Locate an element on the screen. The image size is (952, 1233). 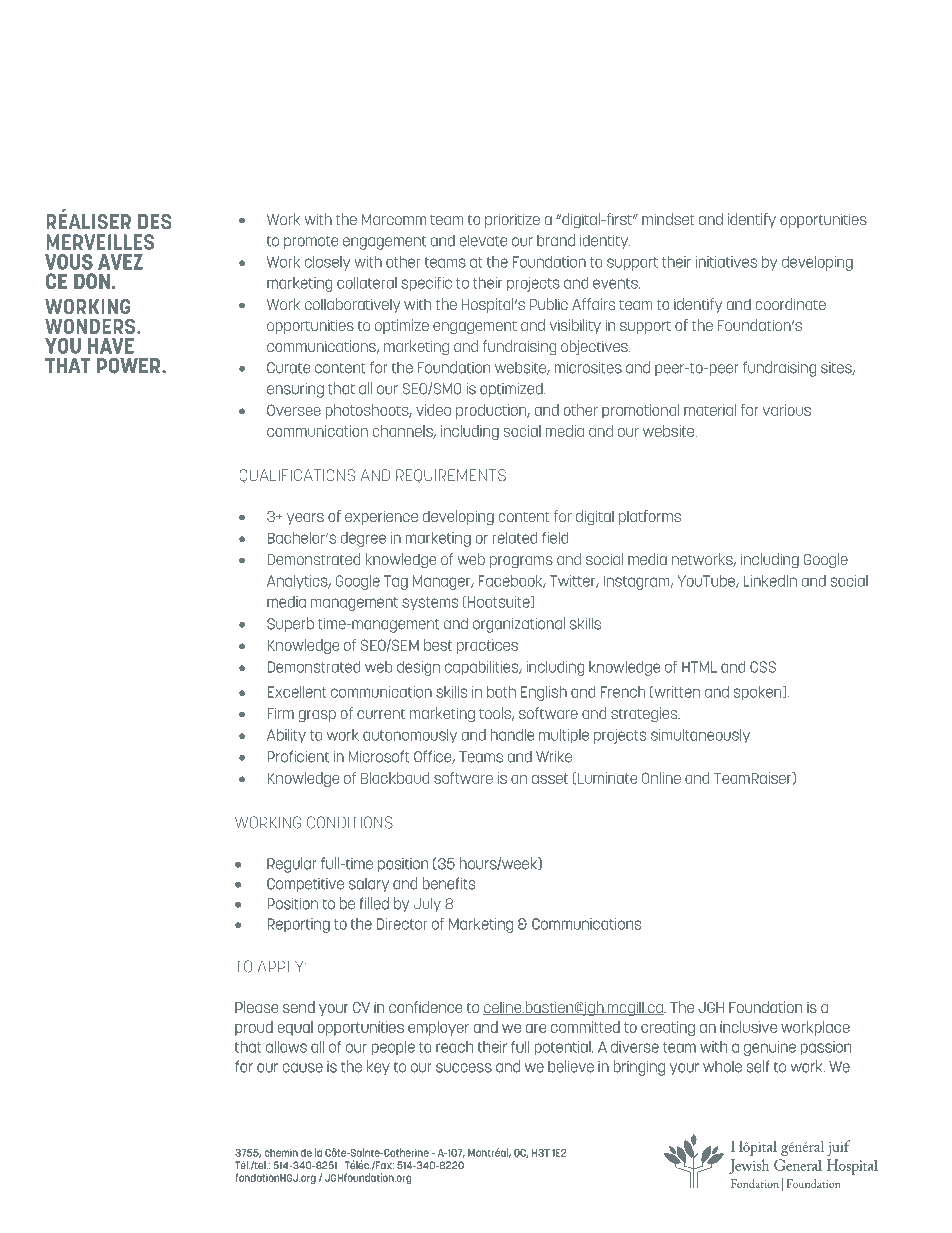
success is located at coordinates (464, 1068).
